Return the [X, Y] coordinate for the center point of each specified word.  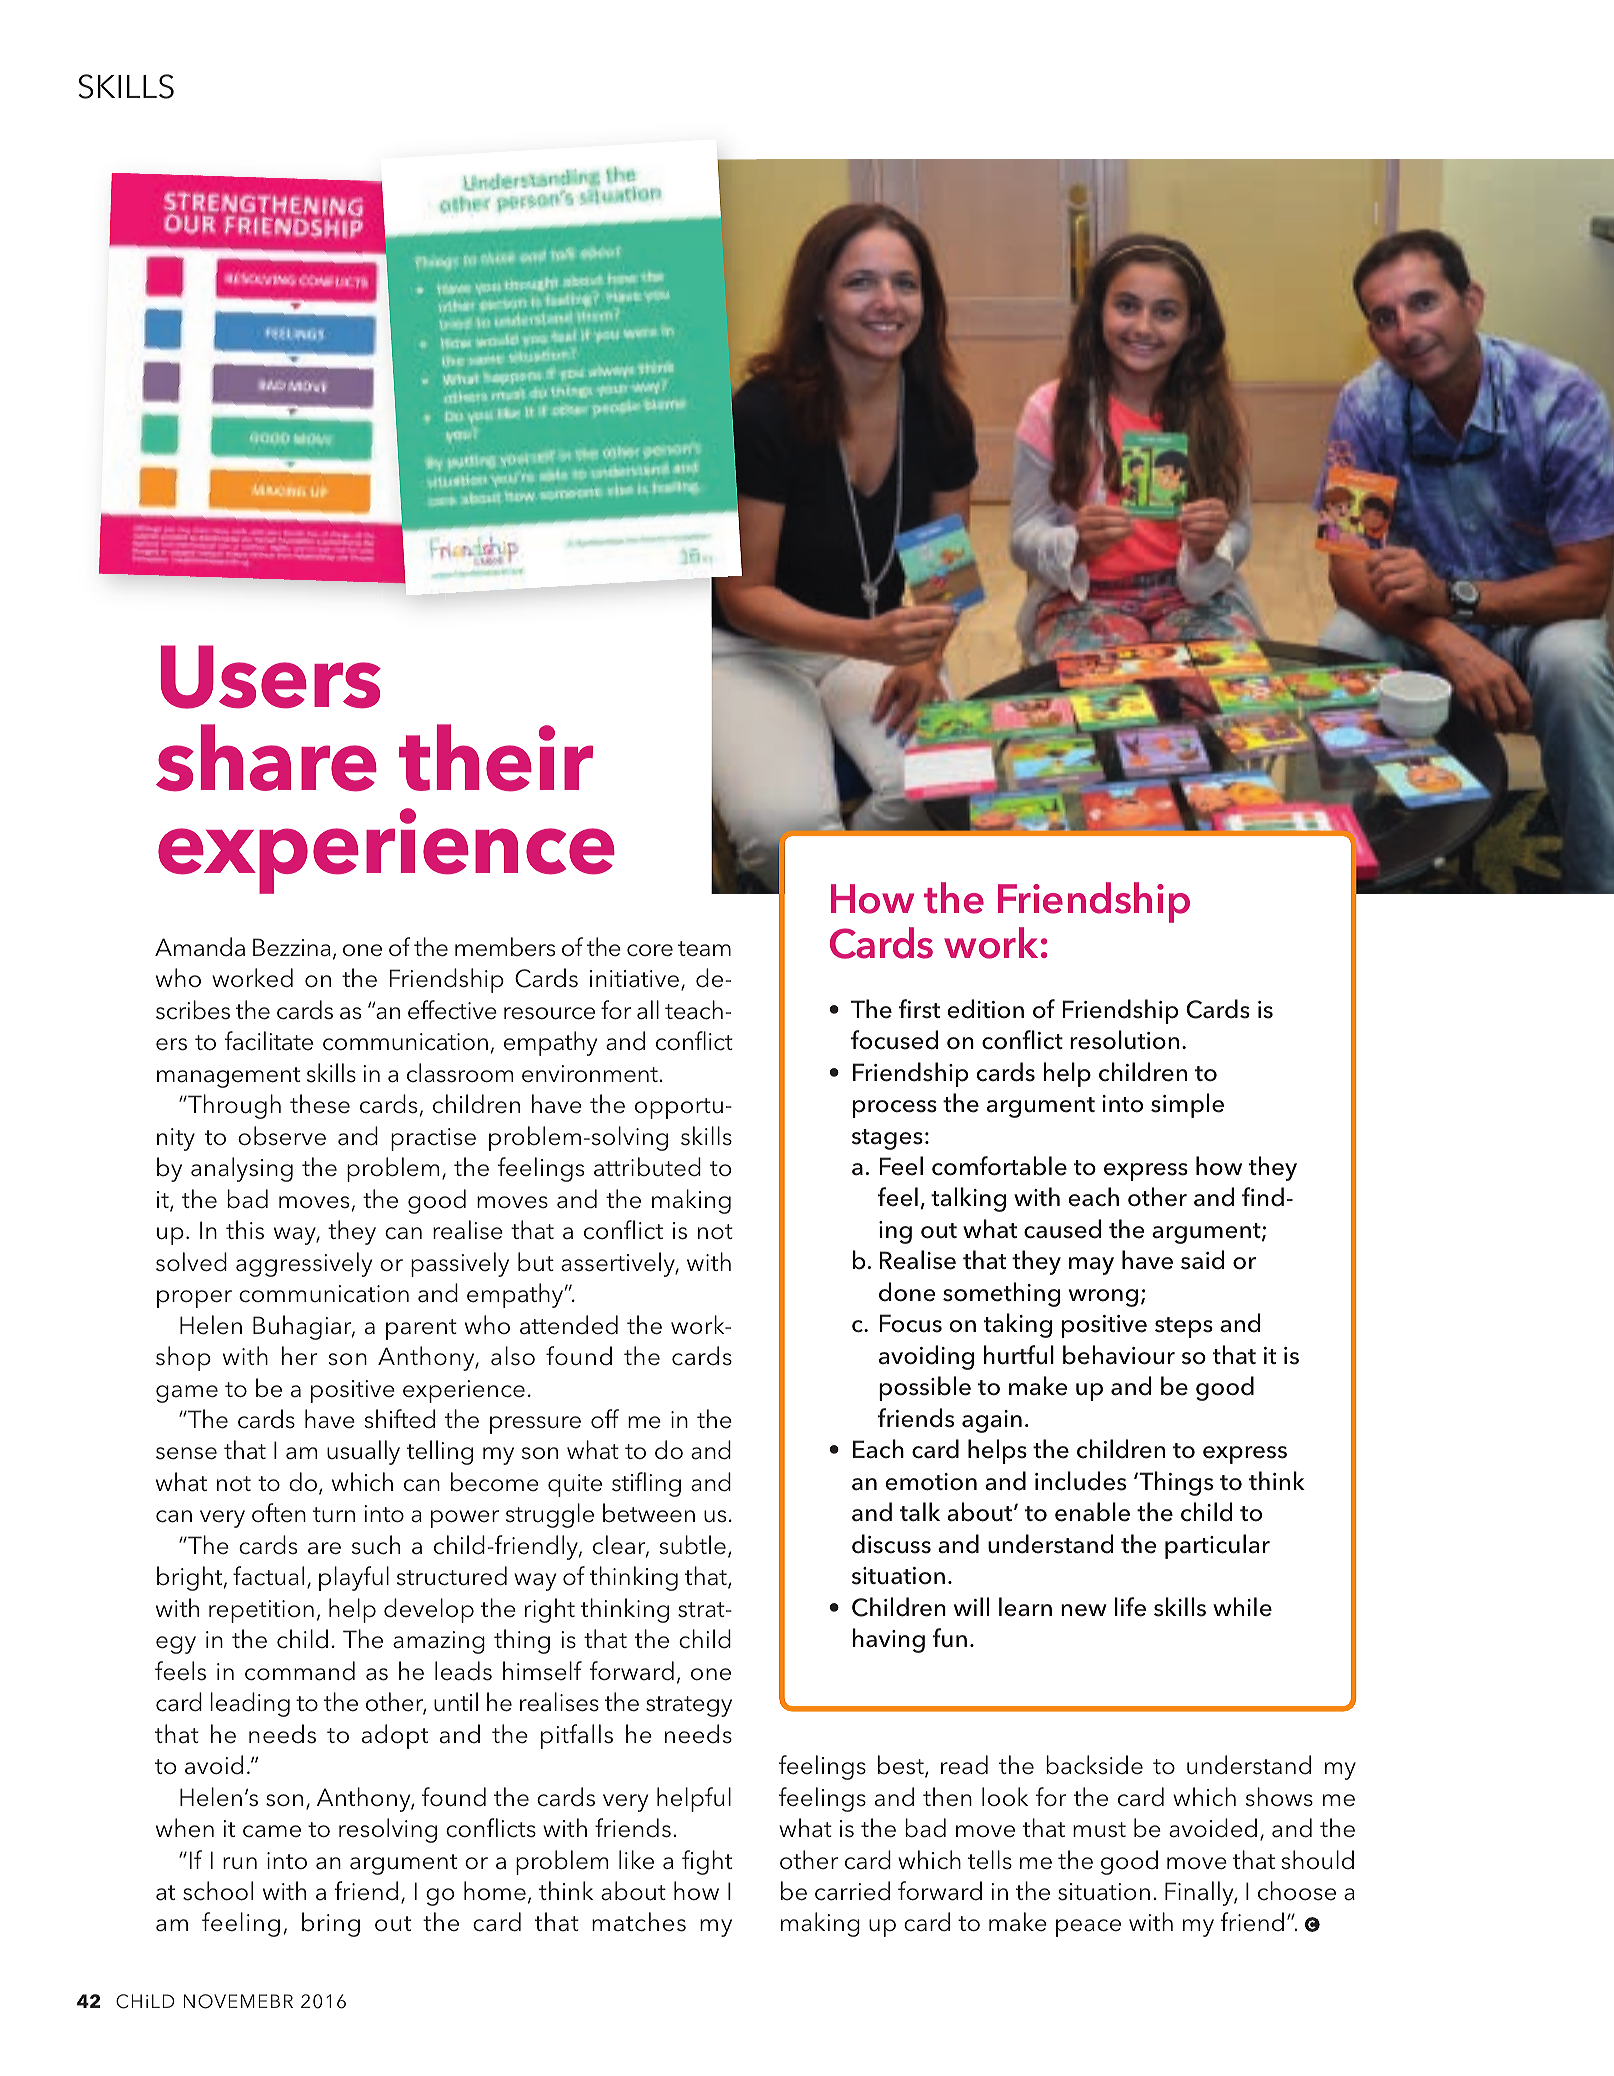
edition [985, 1009]
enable [1092, 1512]
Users [271, 677]
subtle [692, 1545]
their [496, 758]
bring [331, 1924]
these [320, 1104]
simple [1187, 1105]
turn [334, 1514]
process [895, 1109]
